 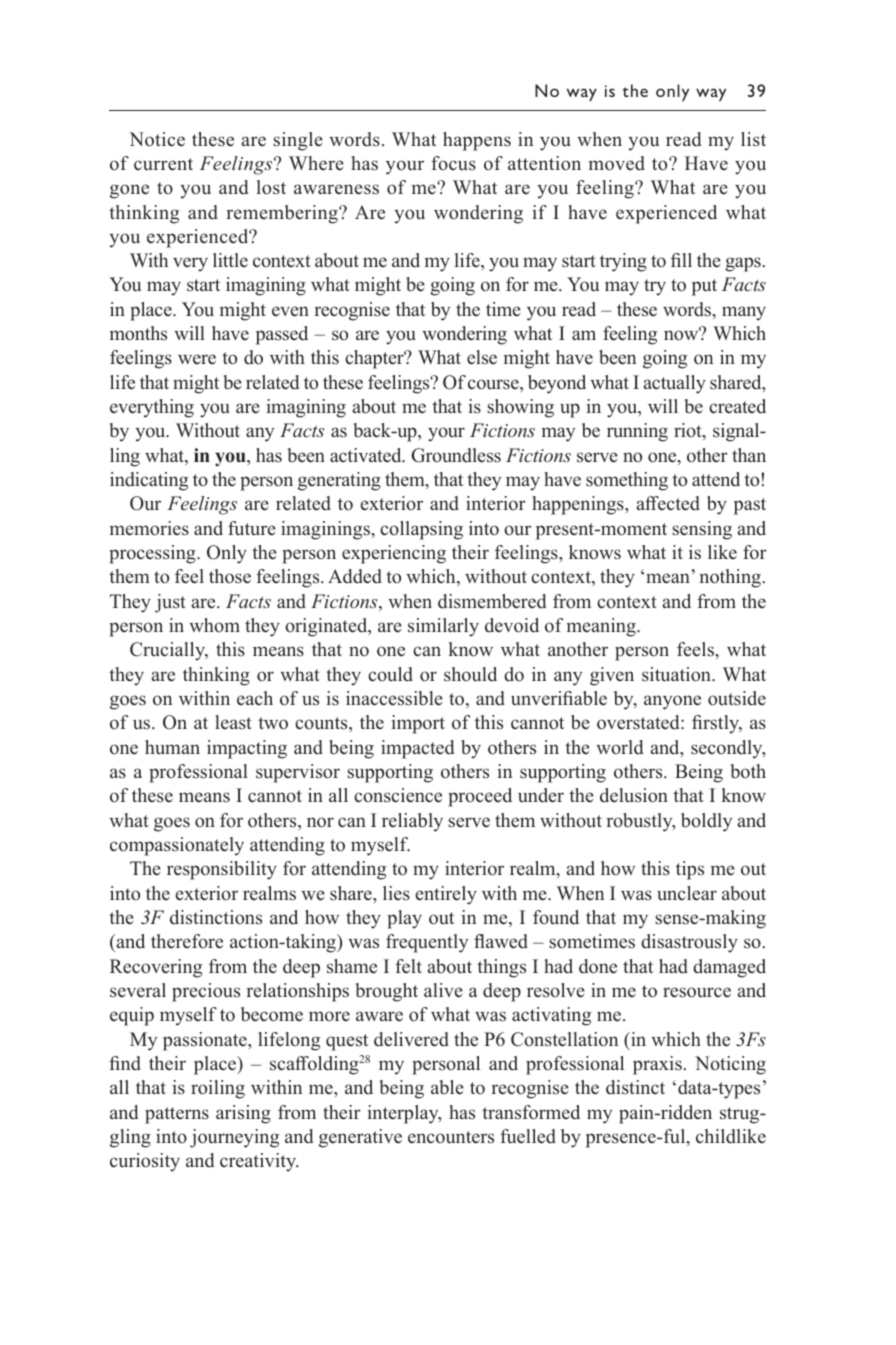 What do you see at coordinates (482, 357) in the document?
I see `else` at bounding box center [482, 357].
